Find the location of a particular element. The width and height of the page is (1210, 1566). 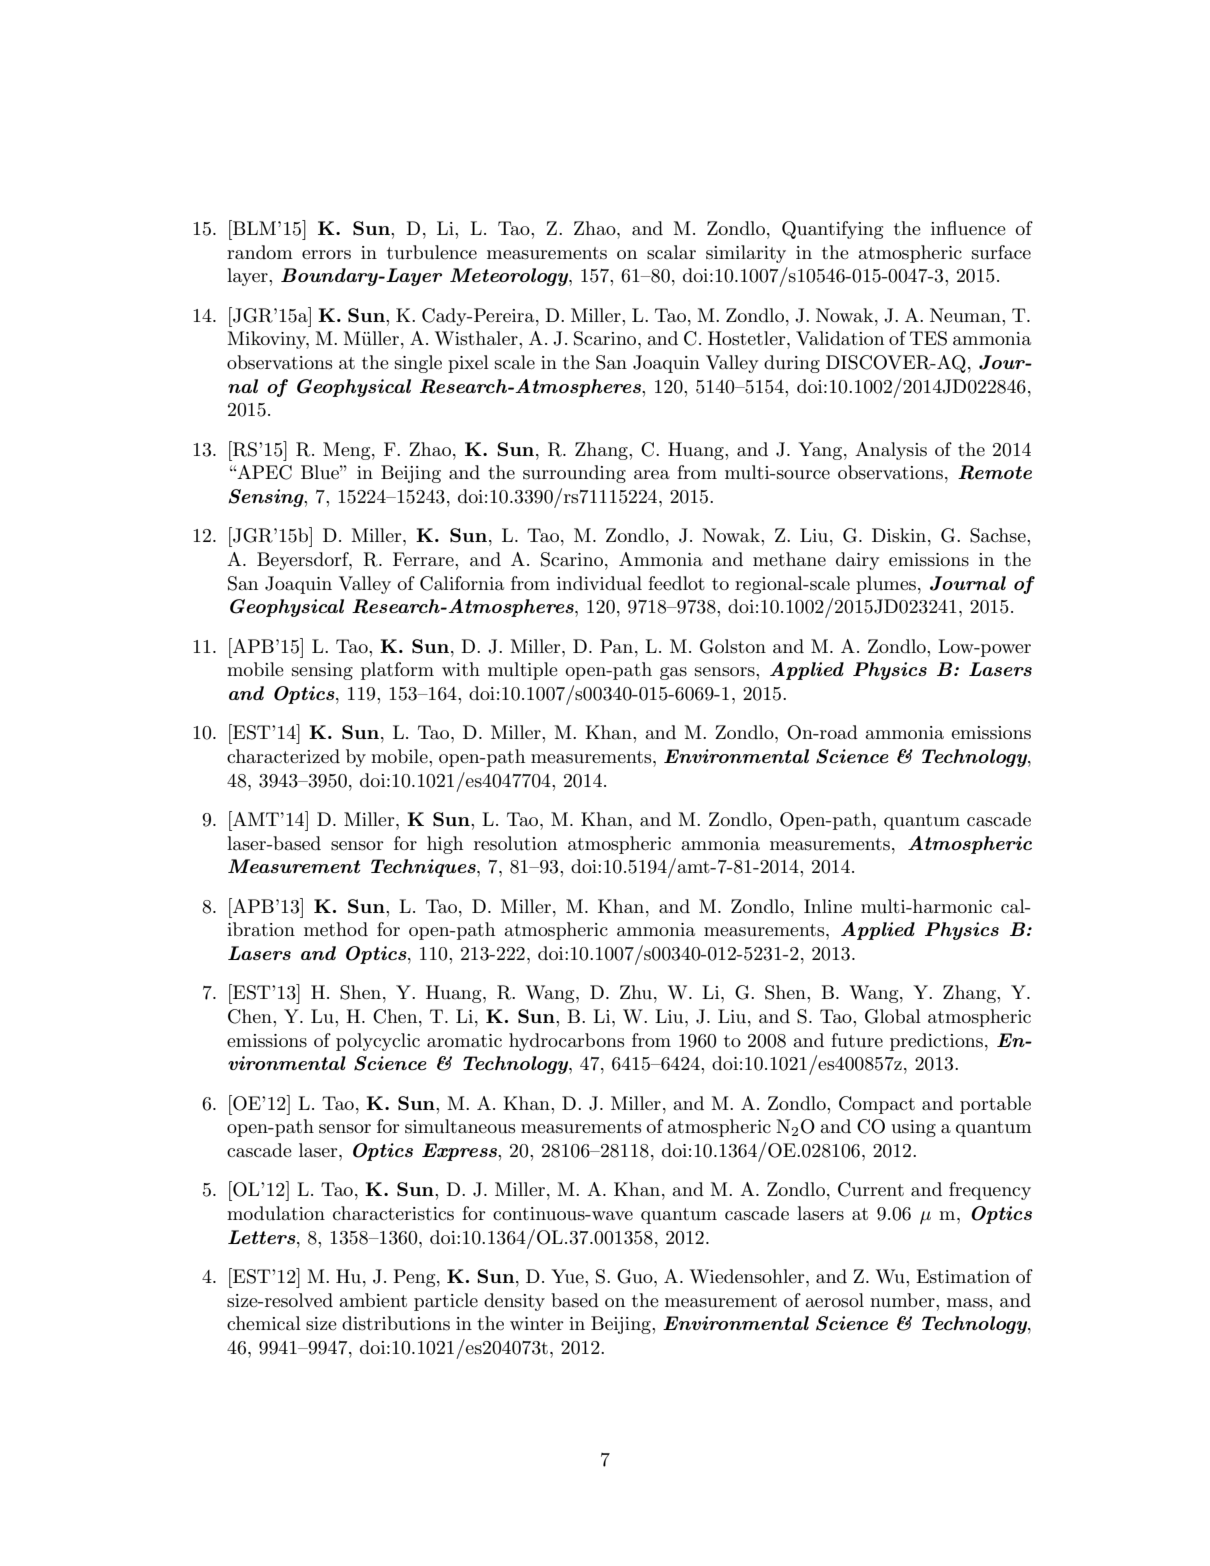

predictions is located at coordinates (936, 1042).
